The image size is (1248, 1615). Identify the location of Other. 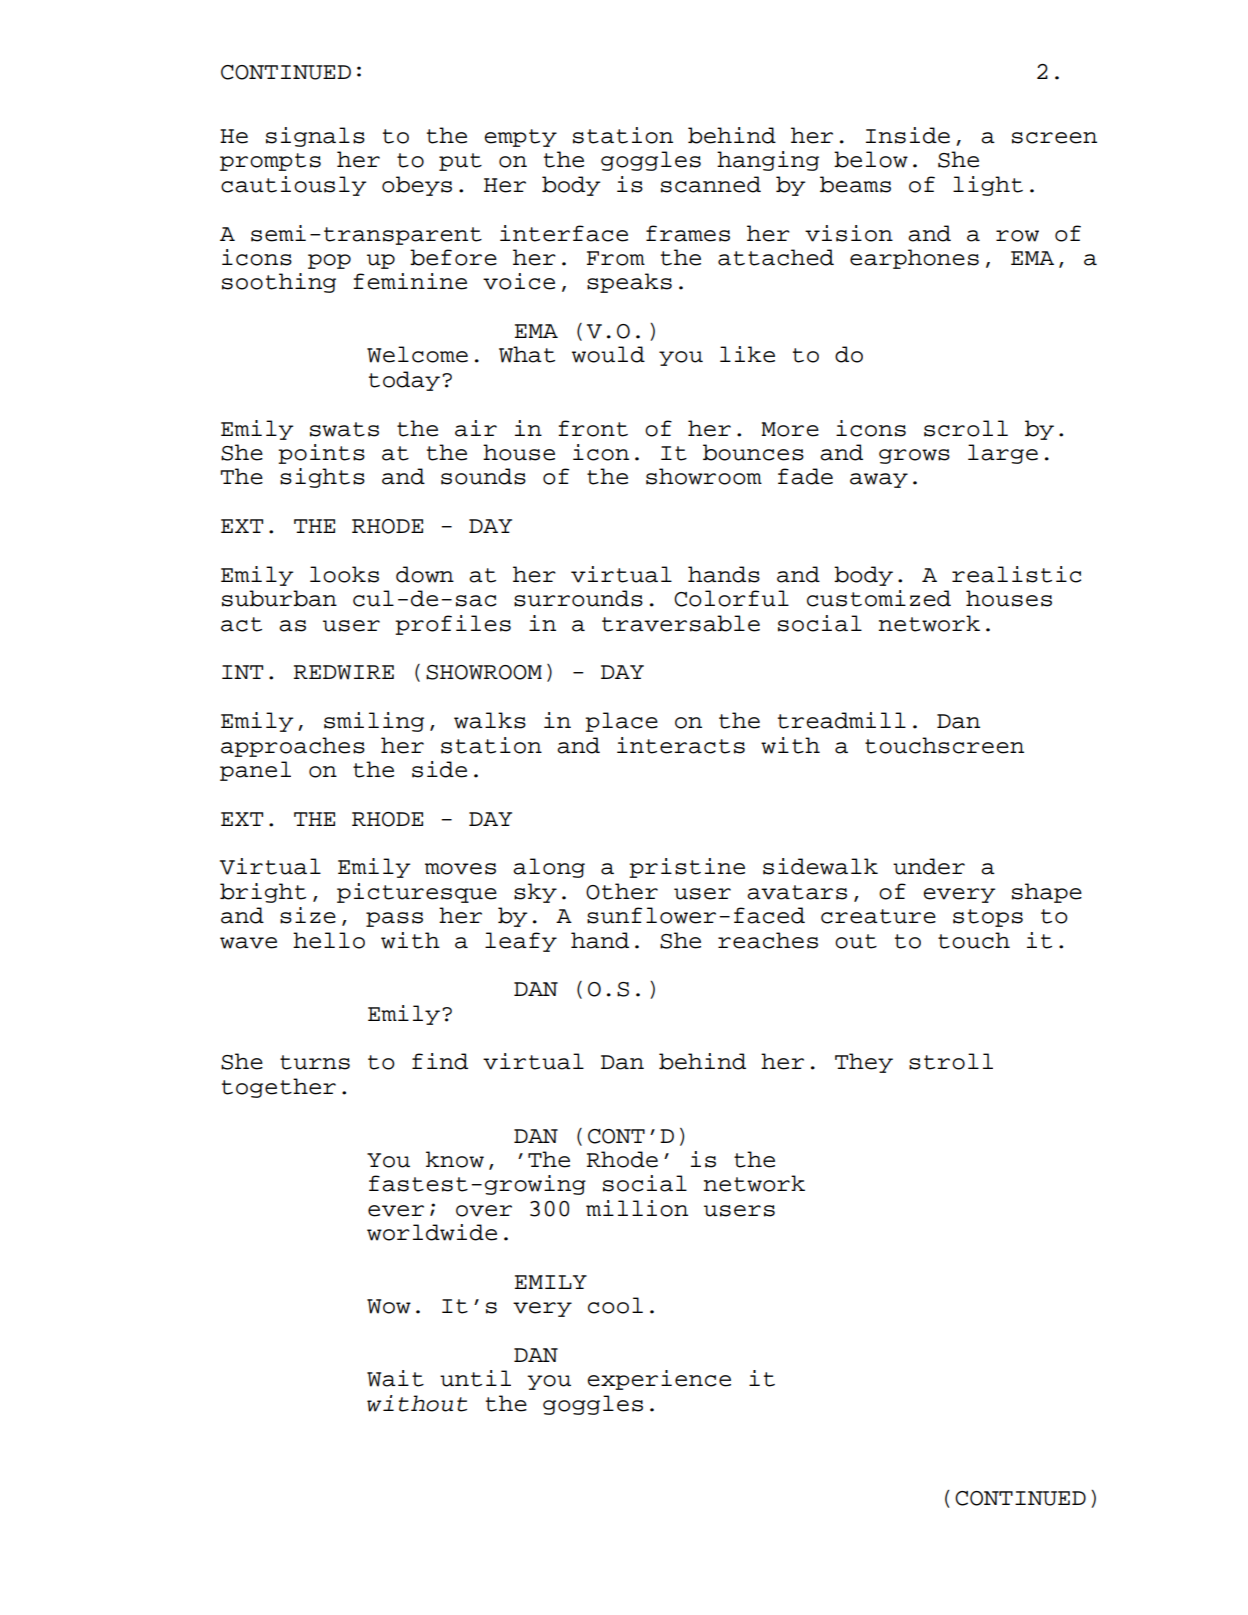
(622, 891).
